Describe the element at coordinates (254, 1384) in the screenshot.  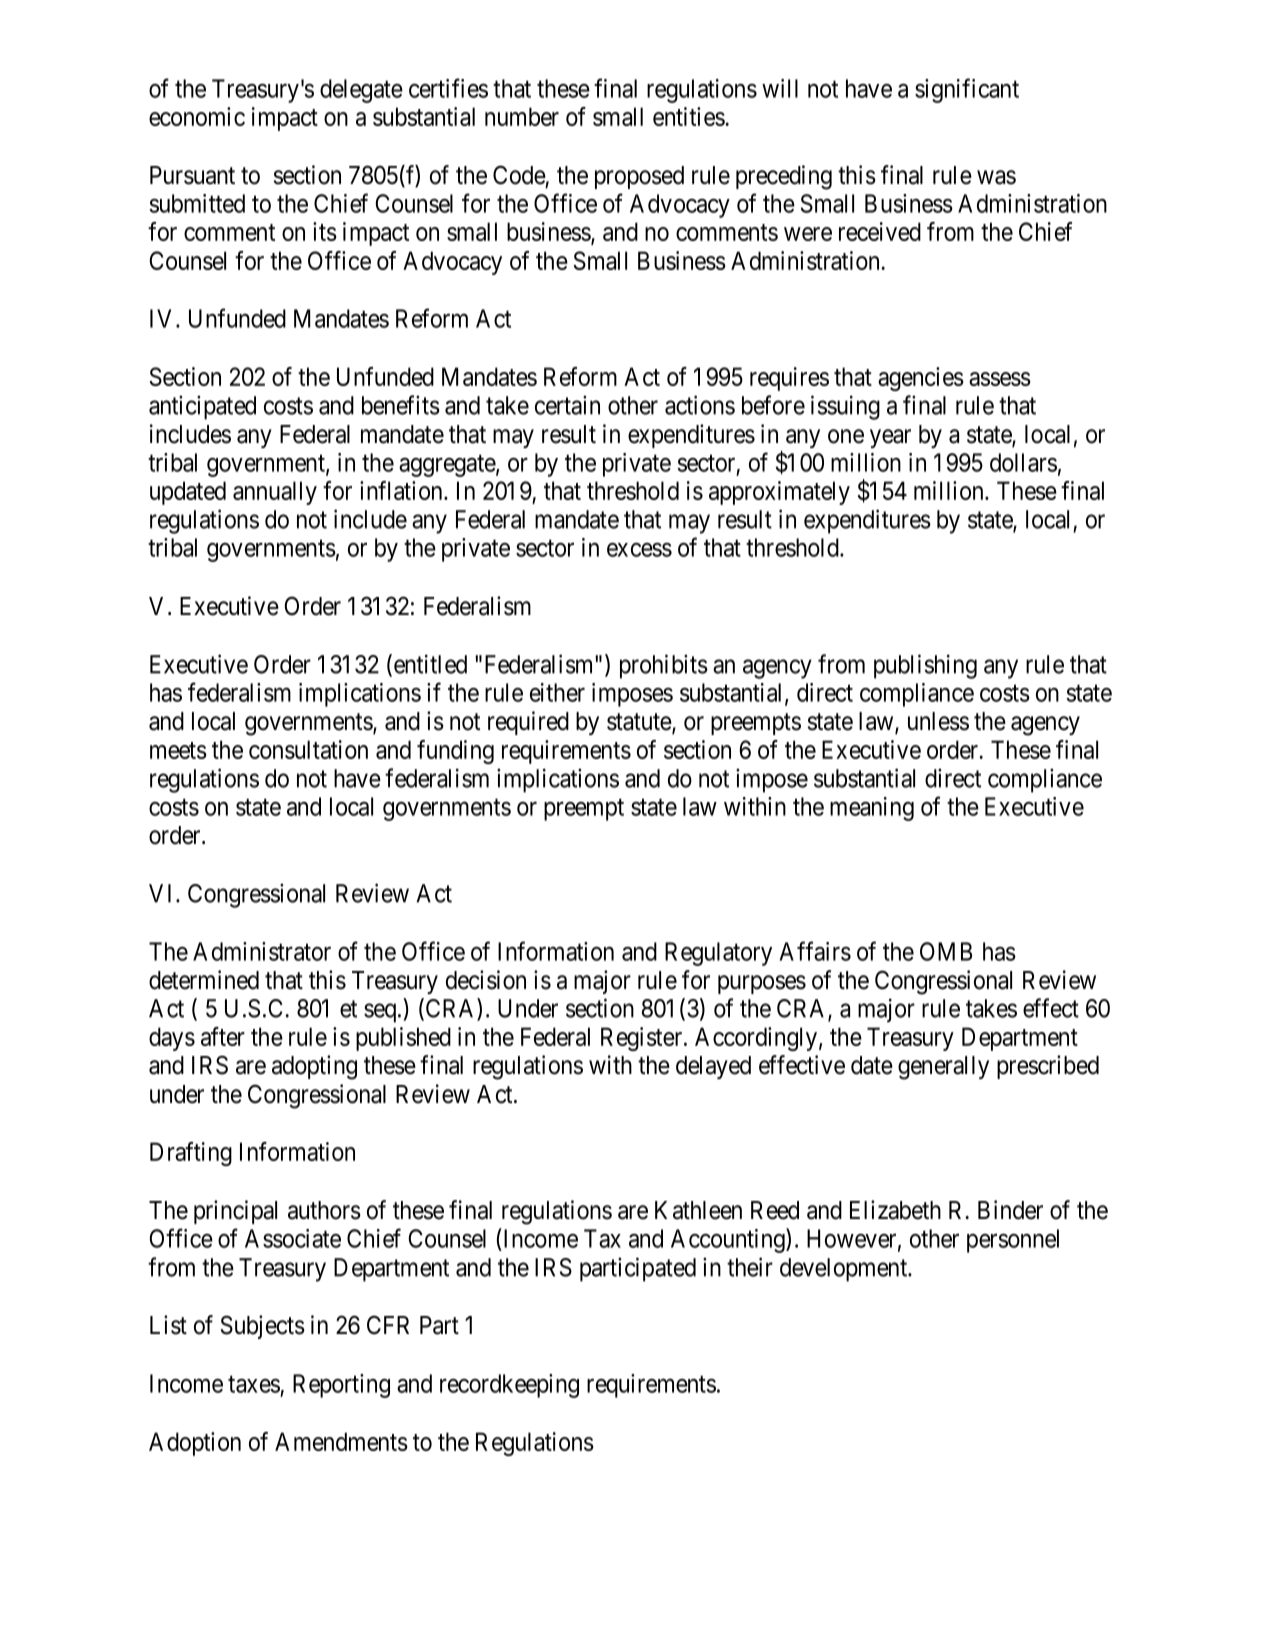
I see `taxes` at that location.
